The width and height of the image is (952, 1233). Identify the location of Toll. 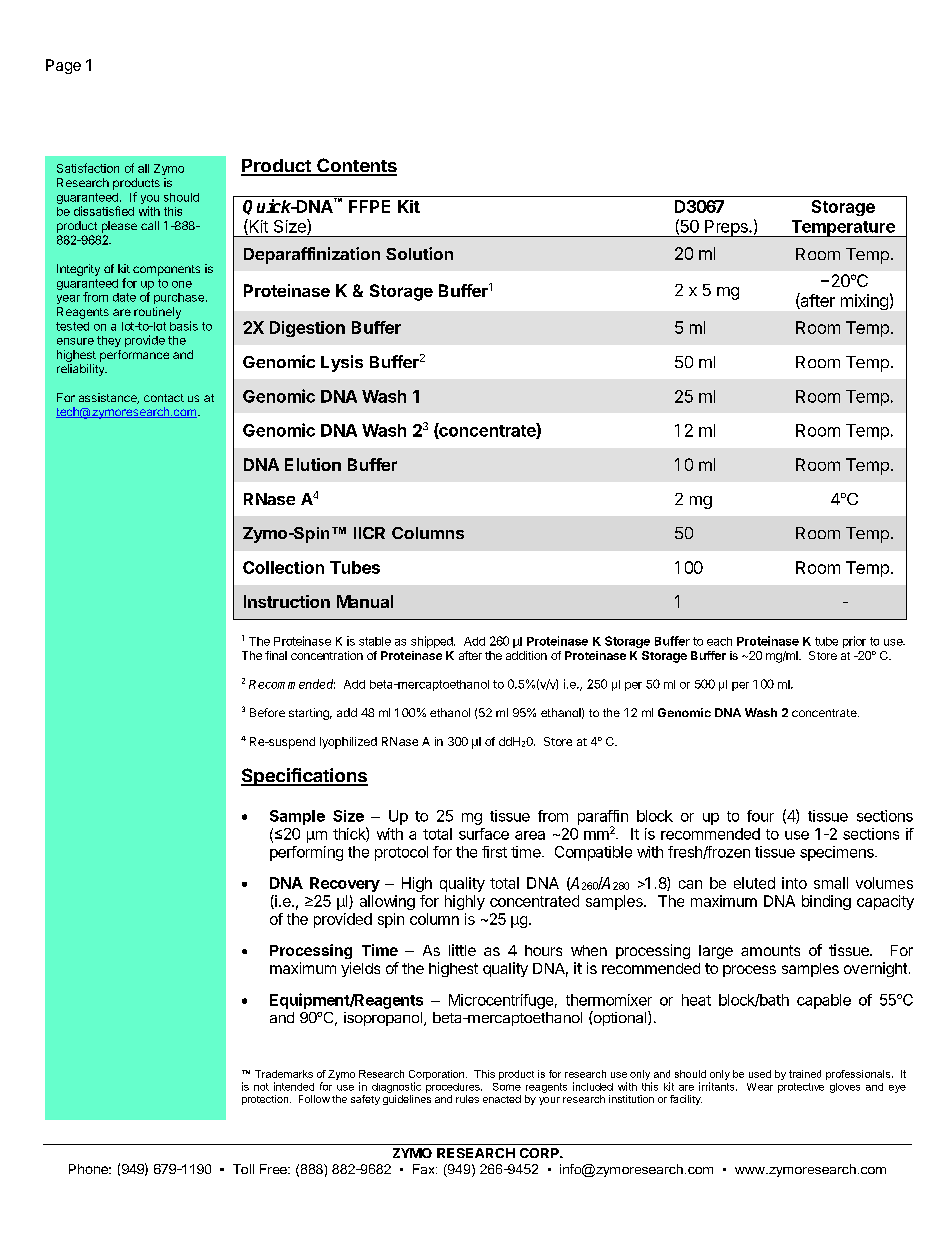
(243, 1169).
